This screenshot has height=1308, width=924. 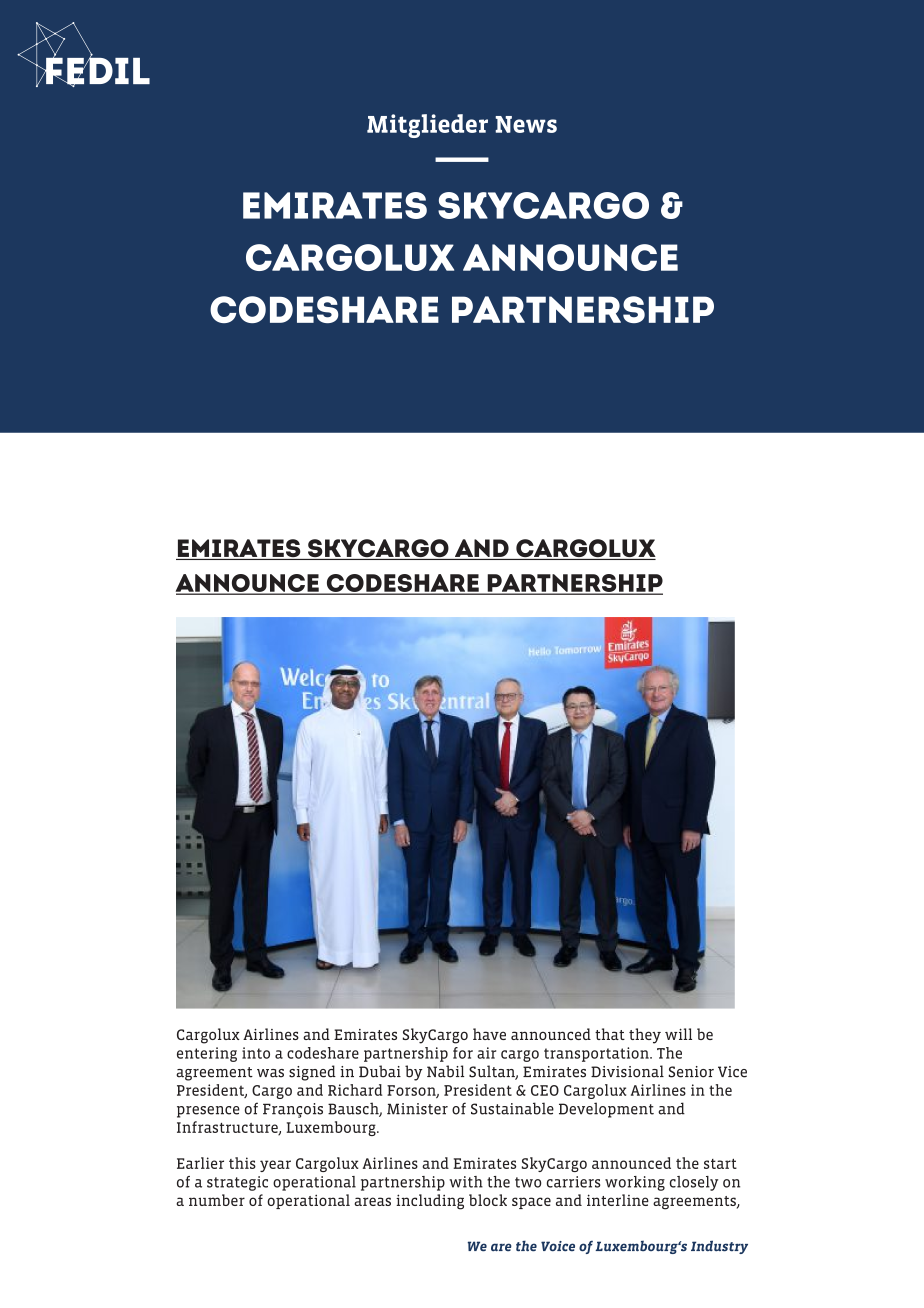 I want to click on into, so click(x=256, y=1053).
